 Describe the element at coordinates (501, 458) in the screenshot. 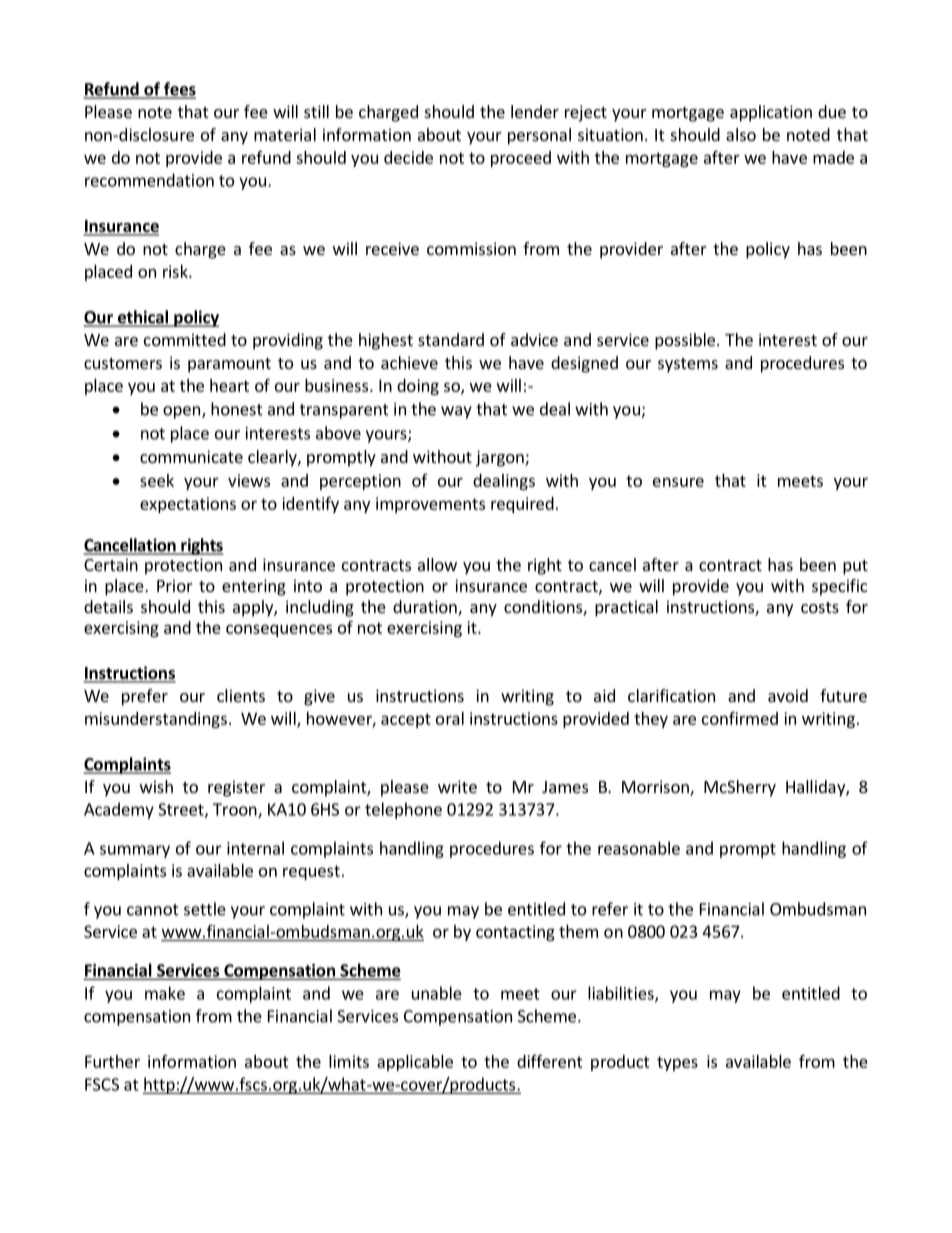

I see `jargon` at that location.
